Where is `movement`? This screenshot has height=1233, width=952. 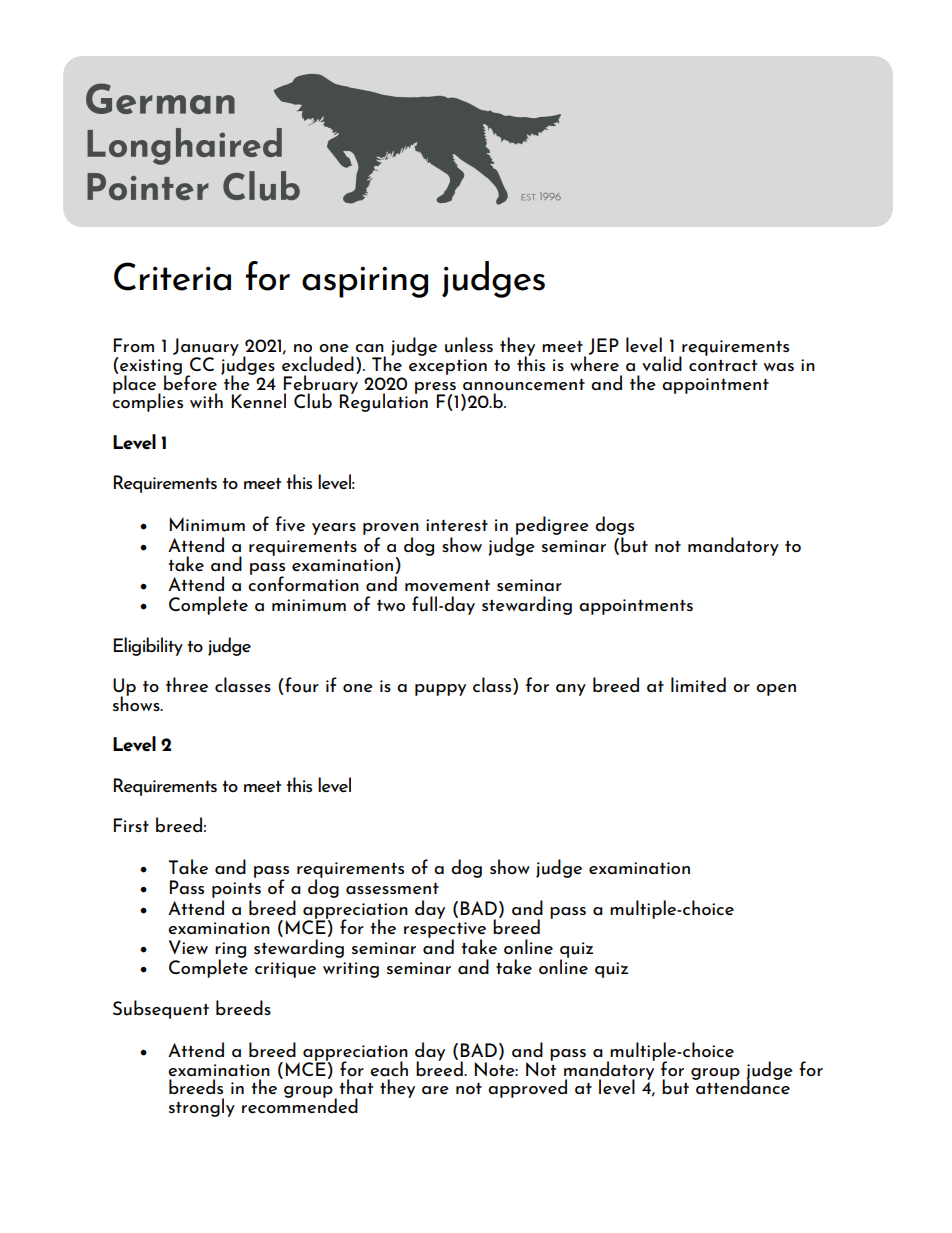
movement is located at coordinates (447, 585).
